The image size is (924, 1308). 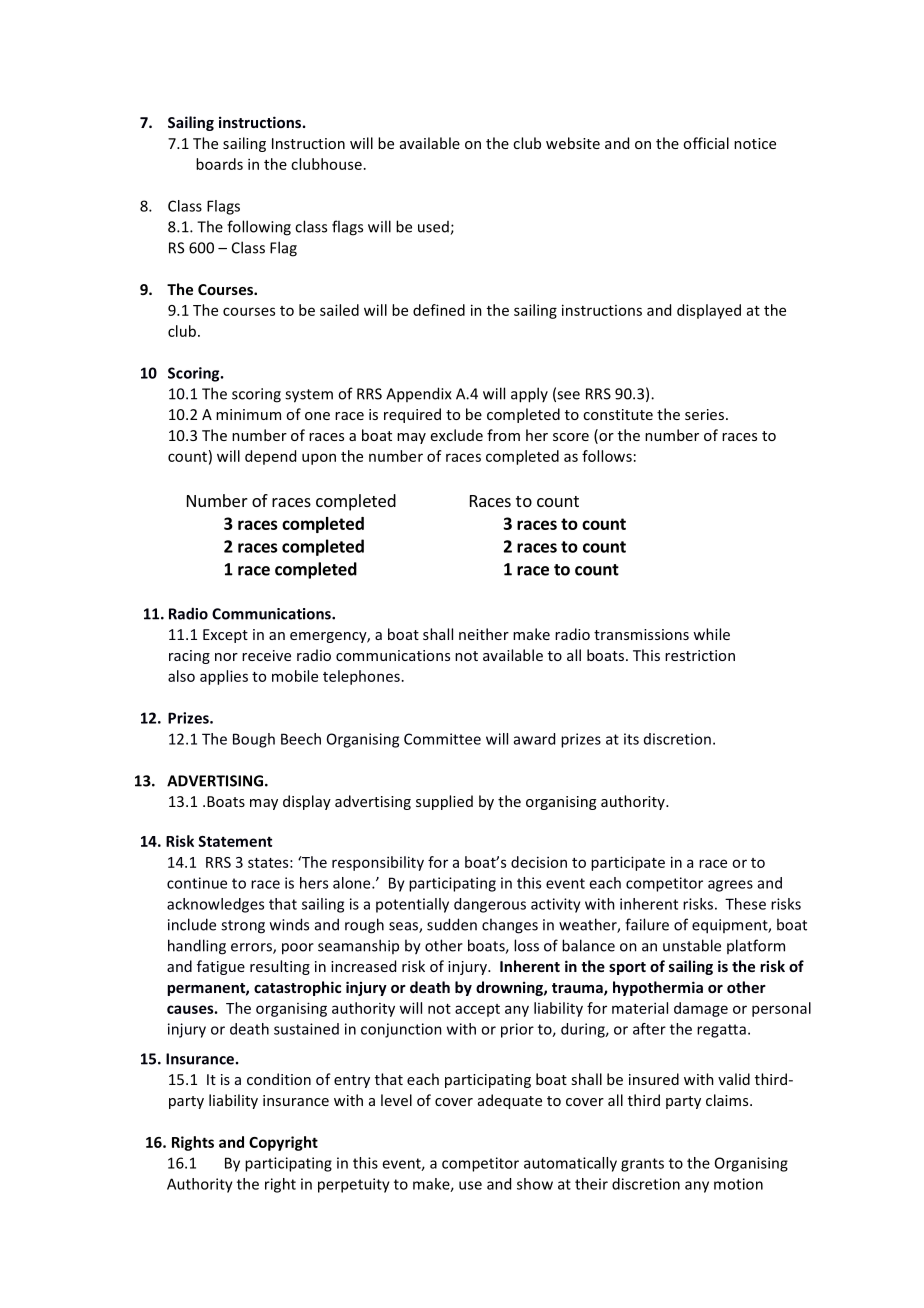 What do you see at coordinates (484, 634) in the document?
I see `neither` at bounding box center [484, 634].
